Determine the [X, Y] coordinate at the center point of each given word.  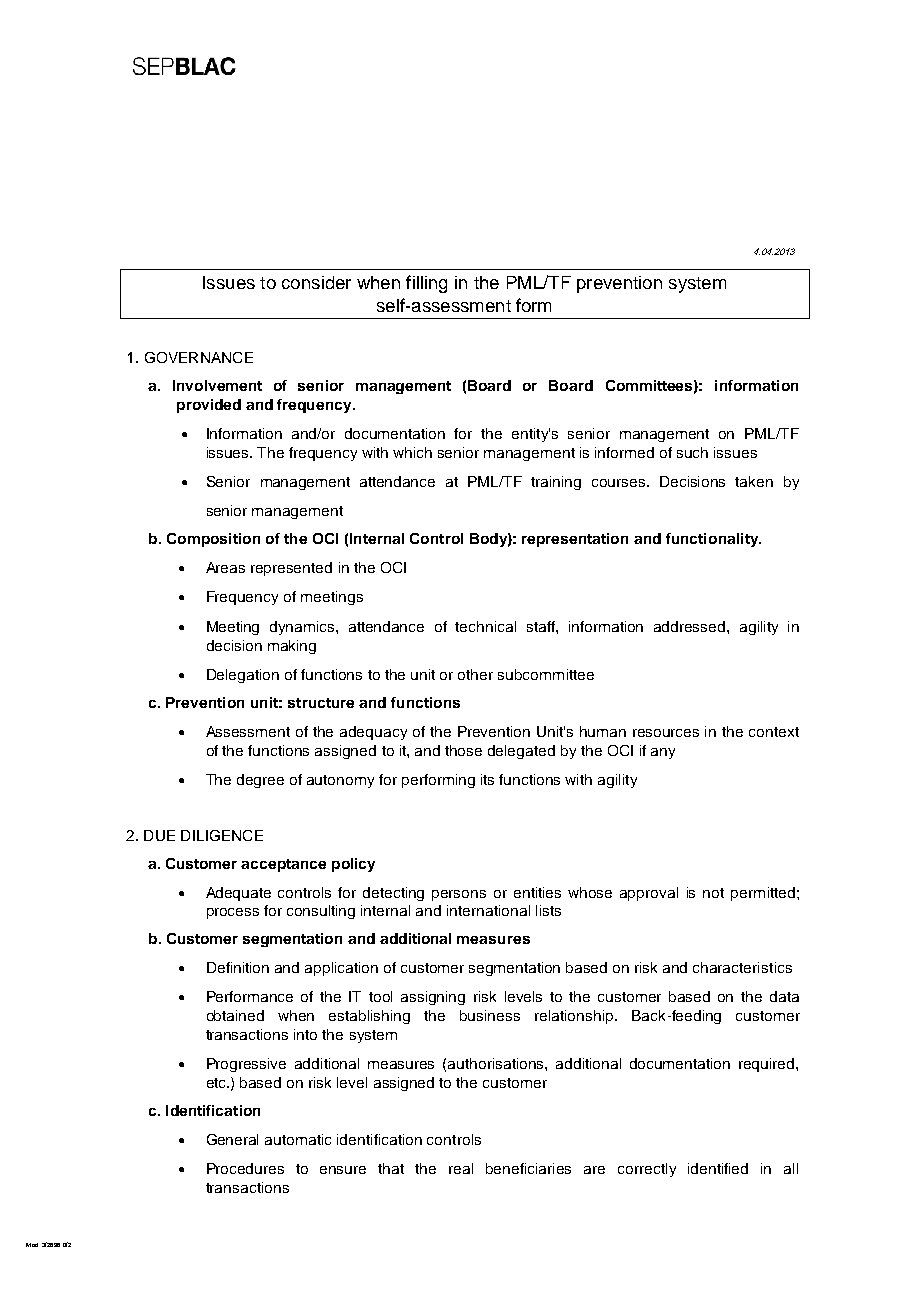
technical [485, 626]
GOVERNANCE [199, 357]
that [391, 1168]
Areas [225, 567]
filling [426, 284]
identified [718, 1168]
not [713, 893]
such [692, 452]
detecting [393, 894]
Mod [32, 1245]
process [233, 913]
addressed [691, 626]
